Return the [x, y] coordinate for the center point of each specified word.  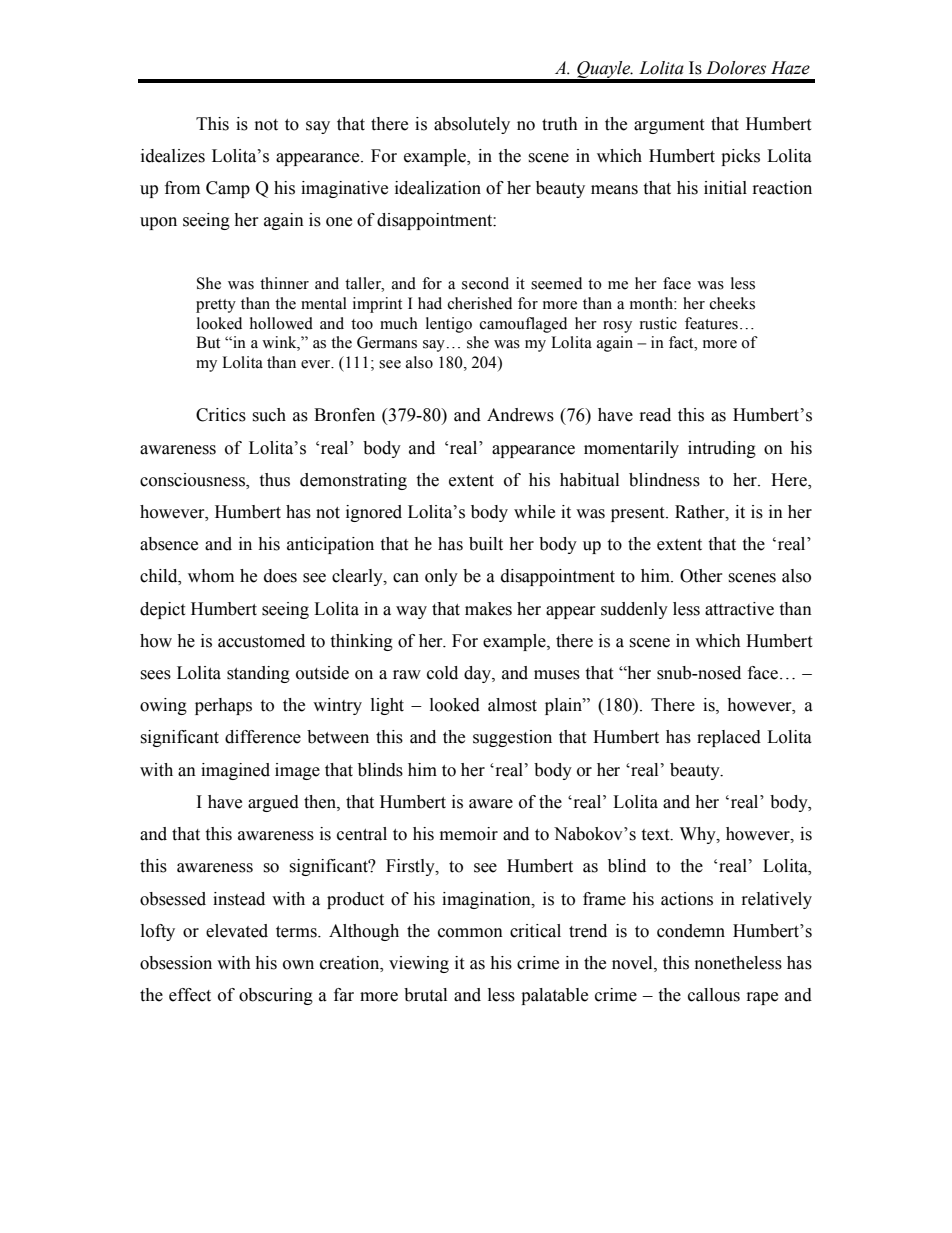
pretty [216, 306]
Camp [228, 189]
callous [714, 995]
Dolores [736, 68]
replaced [729, 738]
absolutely [472, 125]
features [711, 323]
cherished [480, 303]
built [486, 544]
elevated [237, 931]
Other [701, 576]
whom [211, 576]
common [470, 933]
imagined [235, 771]
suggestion [512, 738]
